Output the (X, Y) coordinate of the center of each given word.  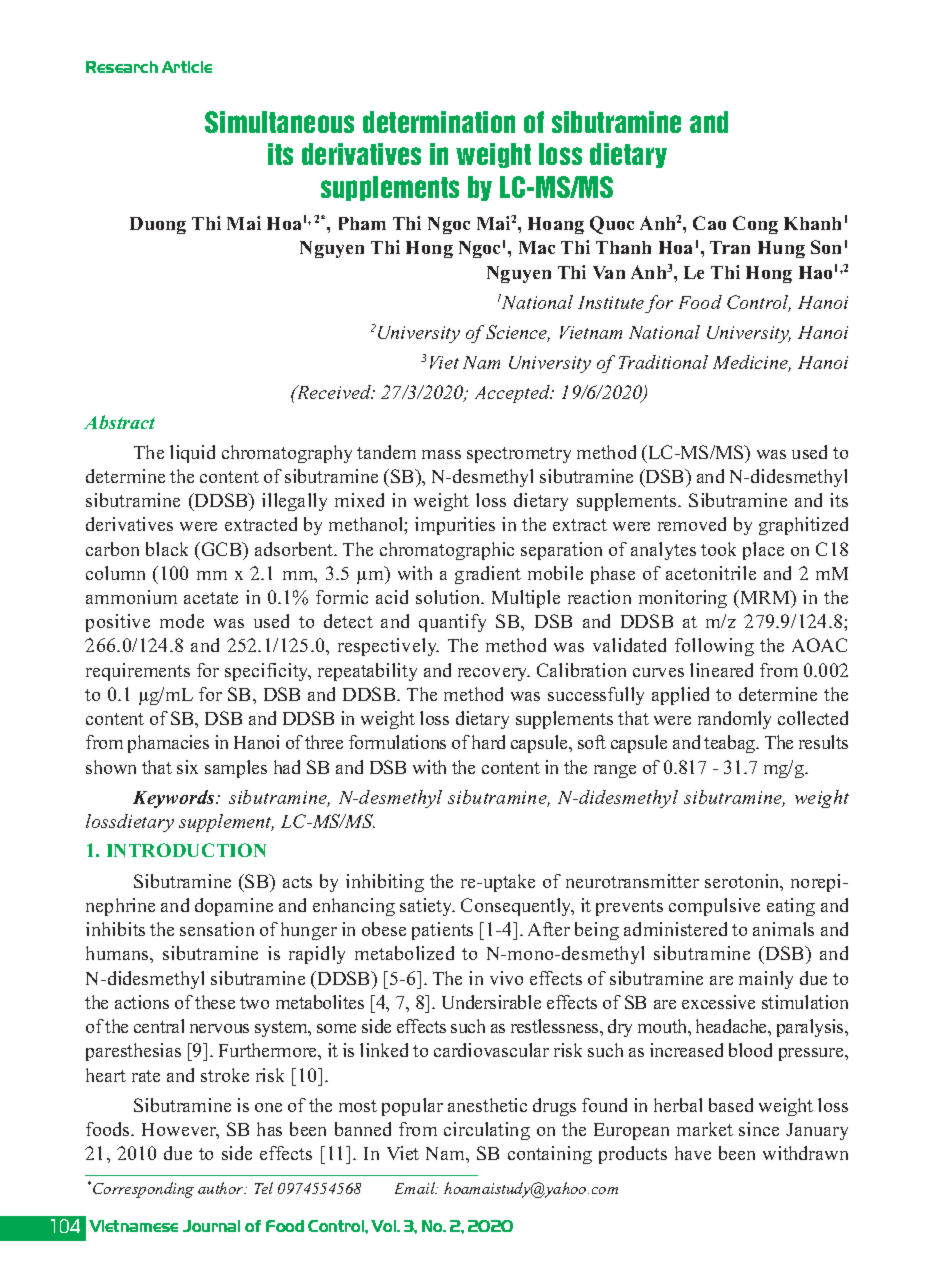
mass (441, 454)
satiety (427, 907)
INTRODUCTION (186, 850)
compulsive (714, 907)
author (222, 1188)
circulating (487, 1131)
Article (187, 67)
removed (692, 524)
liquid (192, 454)
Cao (709, 223)
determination (439, 122)
